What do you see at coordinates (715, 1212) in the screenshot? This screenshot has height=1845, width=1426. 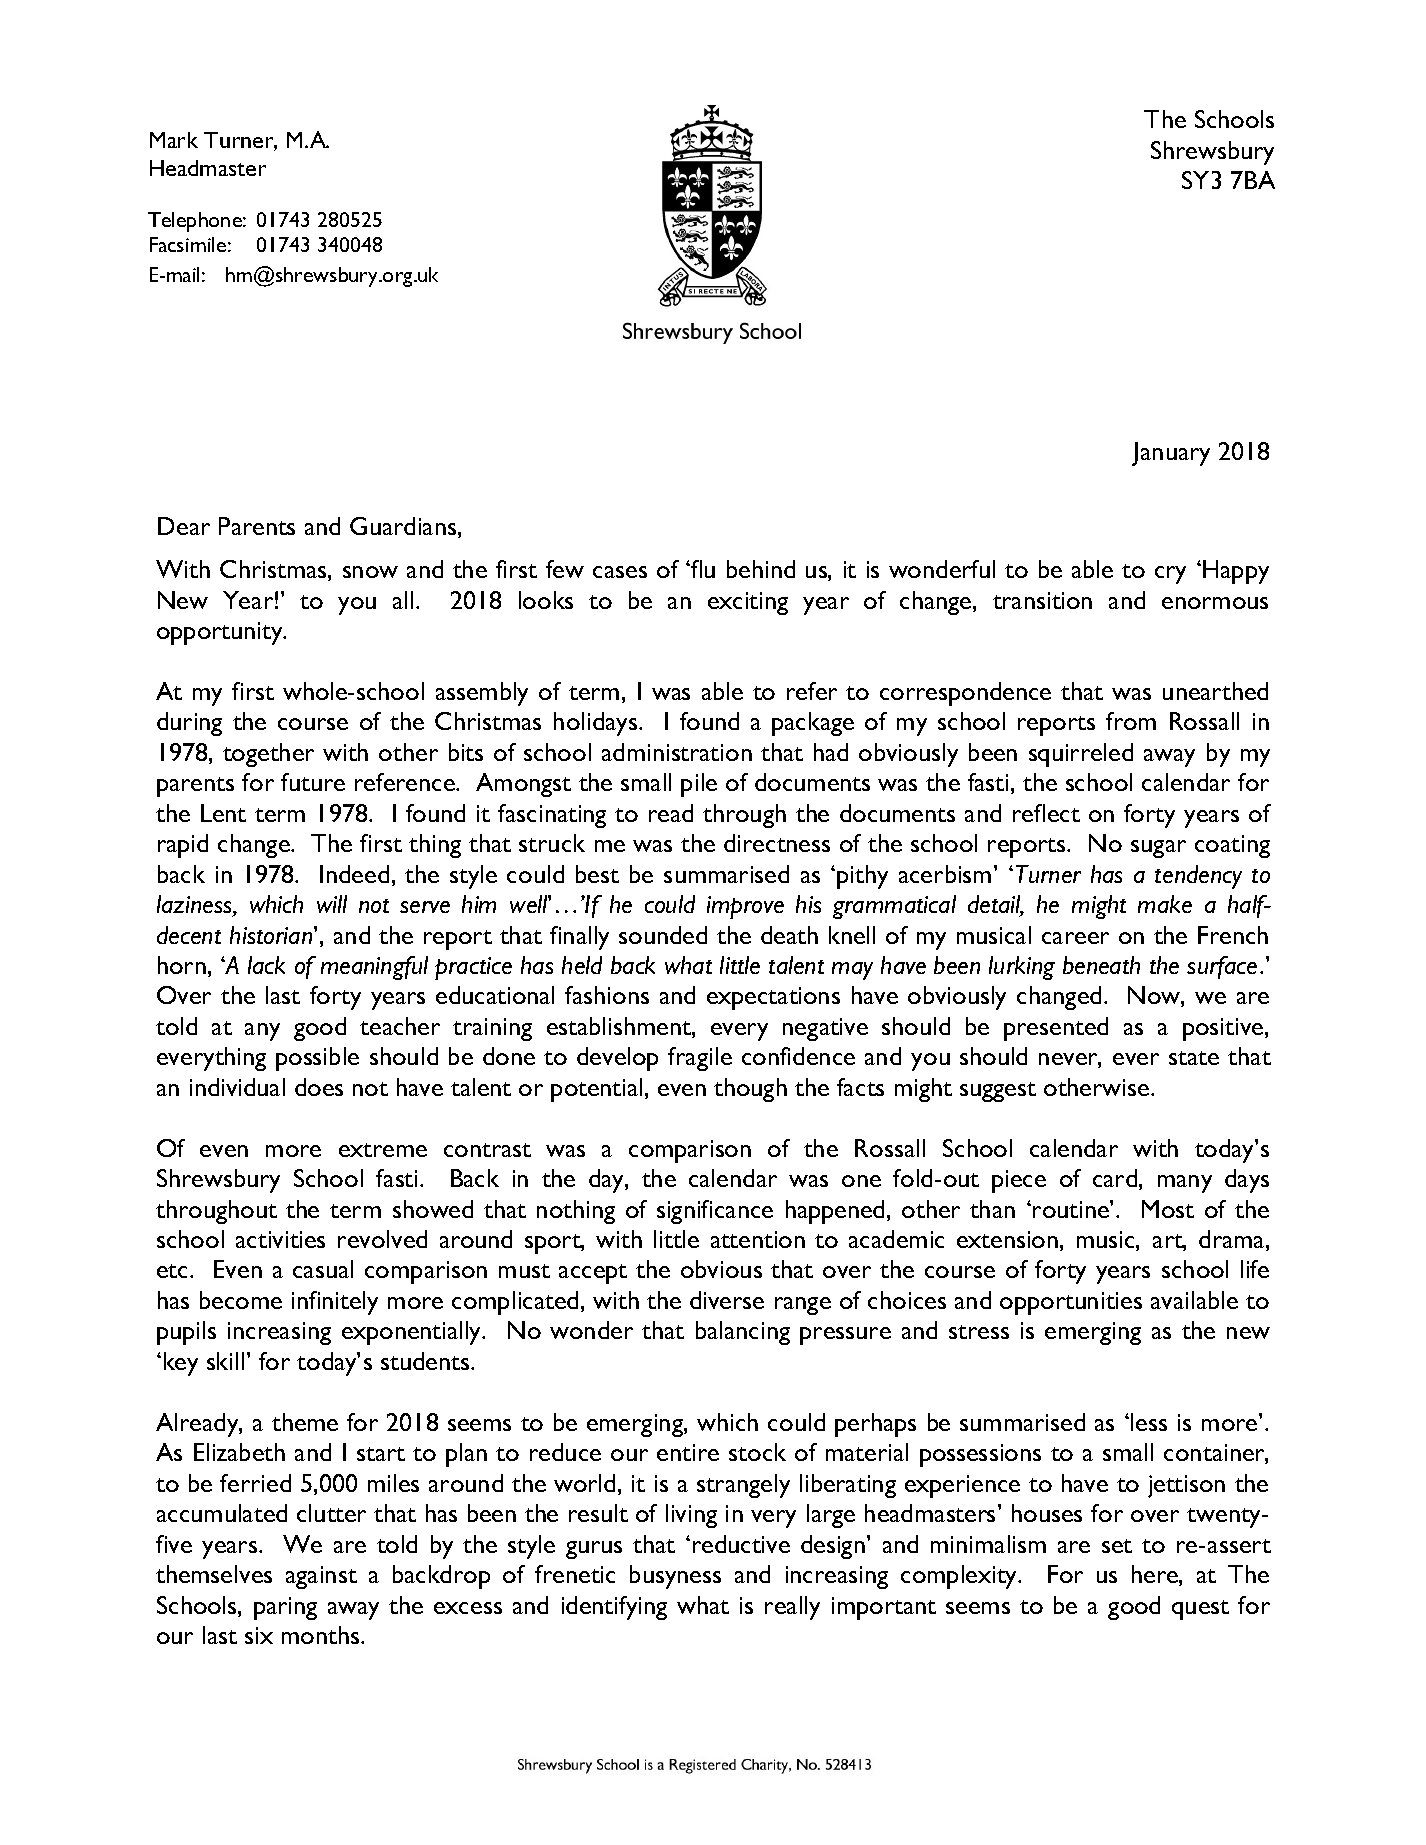 I see `significance` at bounding box center [715, 1212].
